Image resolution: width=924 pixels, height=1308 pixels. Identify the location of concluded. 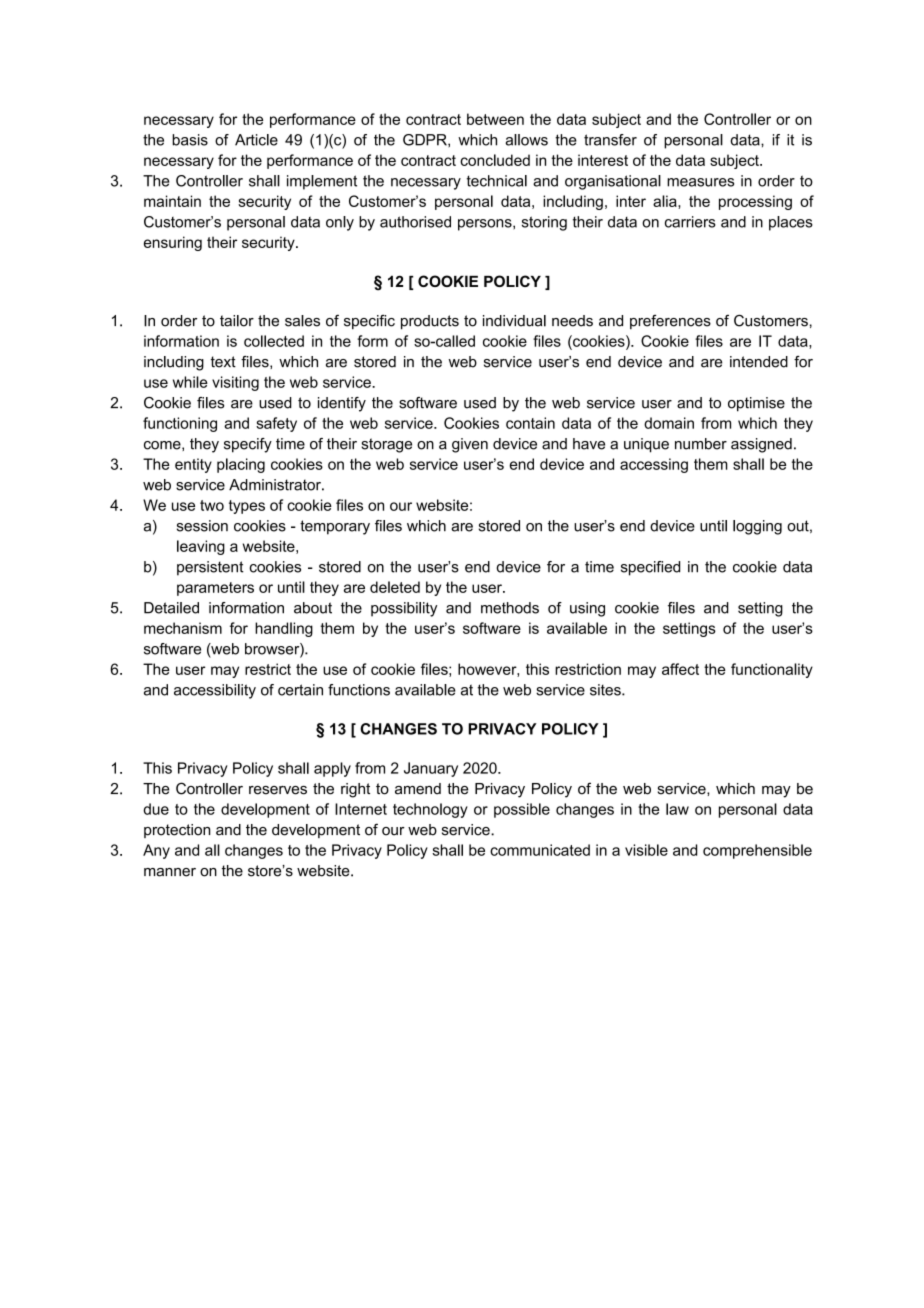
(495, 160).
